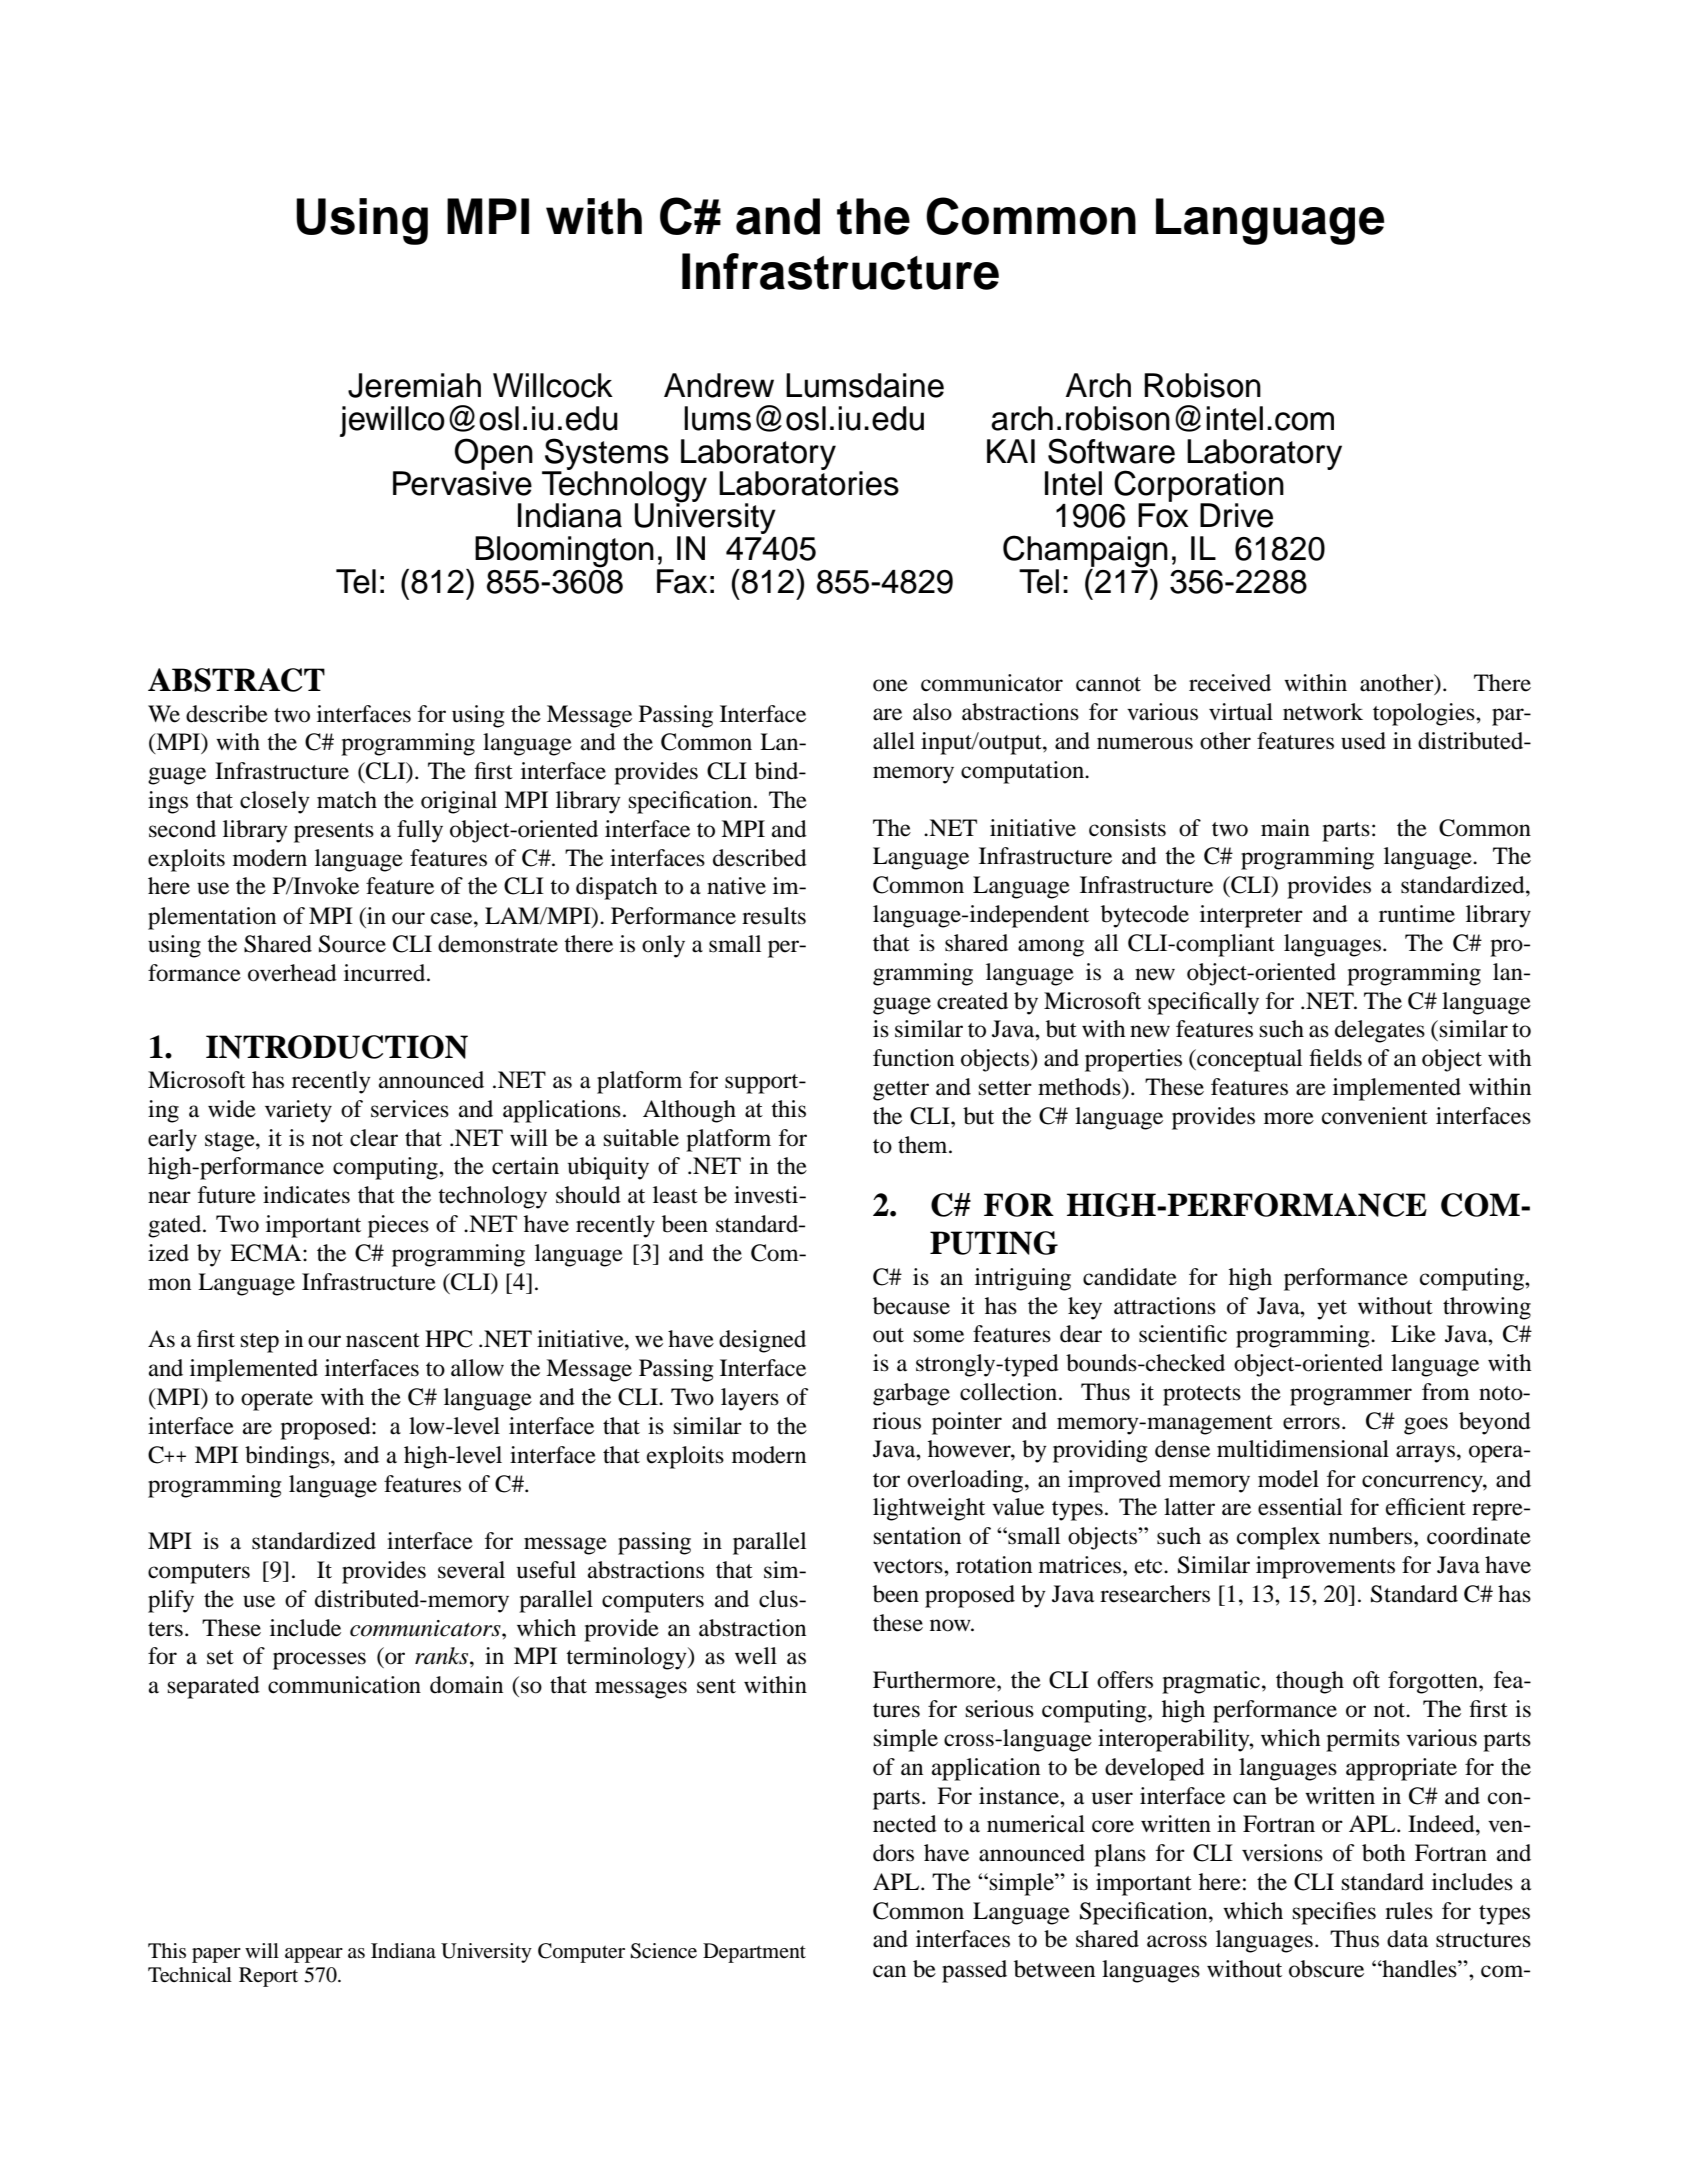 Image resolution: width=1686 pixels, height=2182 pixels. What do you see at coordinates (809, 482) in the image?
I see `Laboratories` at bounding box center [809, 482].
